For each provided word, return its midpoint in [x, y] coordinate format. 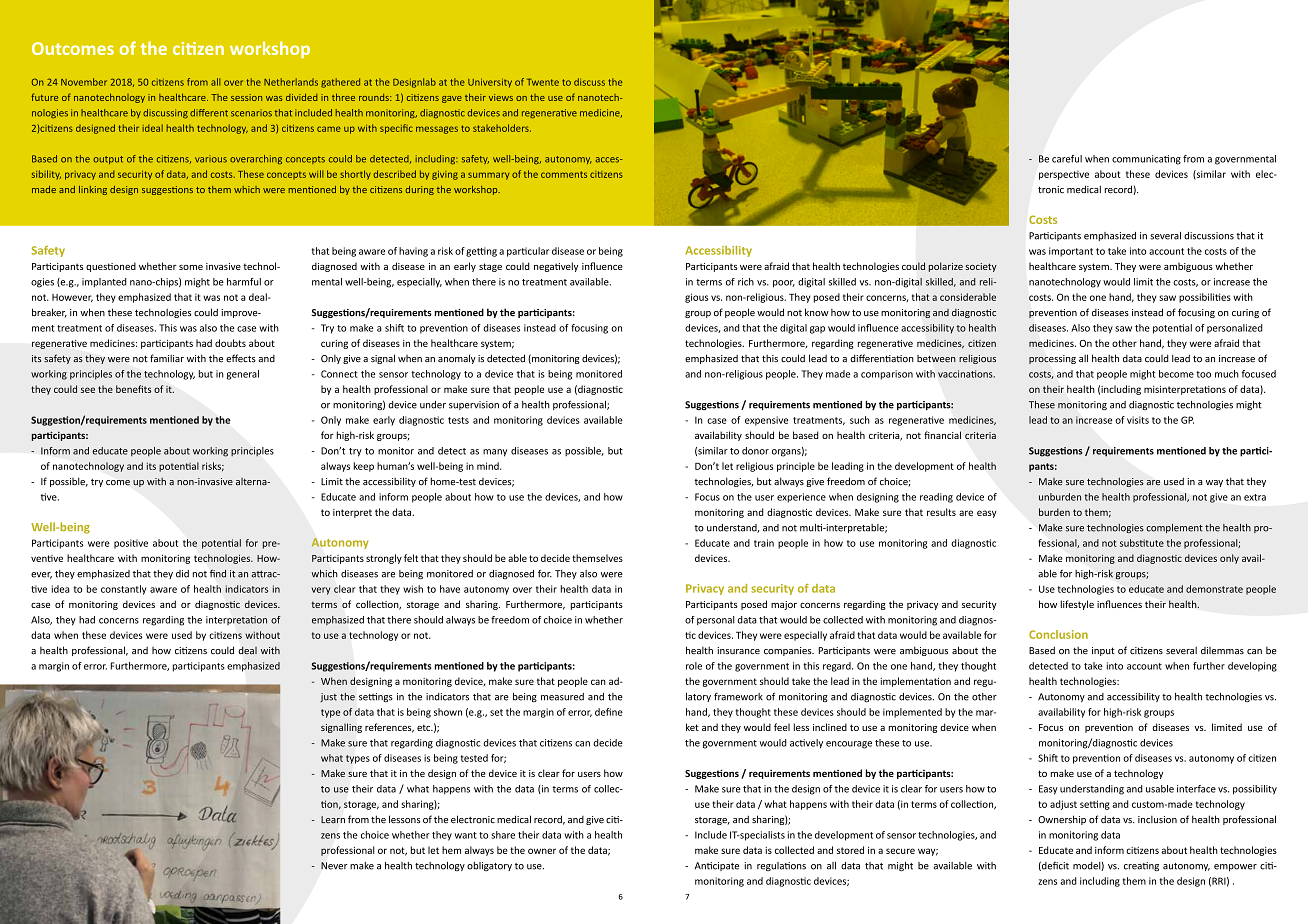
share [503, 835]
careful [1067, 159]
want [466, 835]
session [246, 97]
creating [1141, 866]
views [501, 97]
